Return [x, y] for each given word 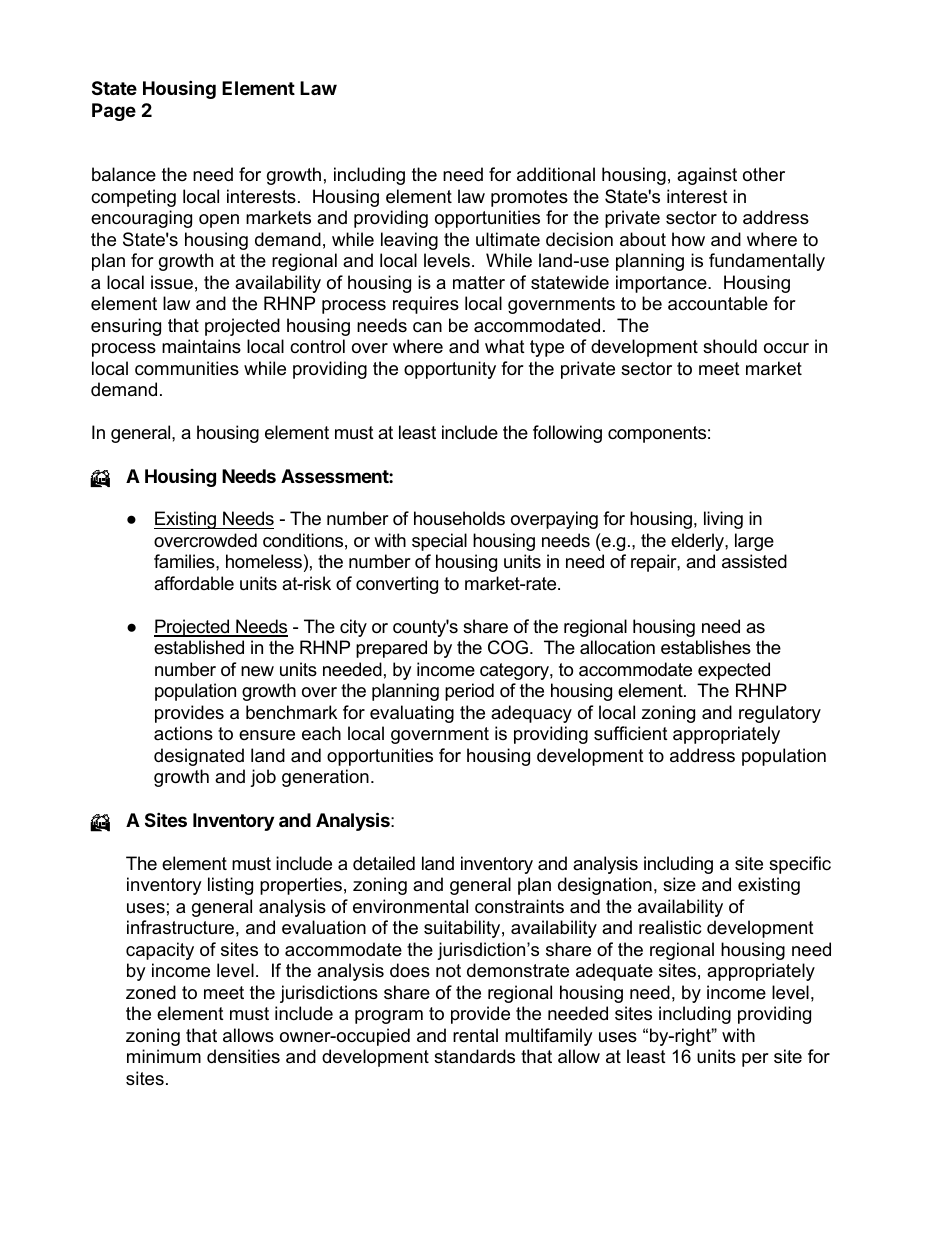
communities [187, 368]
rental [475, 1035]
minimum [164, 1056]
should [730, 346]
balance [124, 174]
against [707, 176]
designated [199, 757]
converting [397, 585]
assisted [754, 561]
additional [556, 174]
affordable [194, 583]
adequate [614, 972]
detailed [384, 863]
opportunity [450, 370]
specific [800, 865]
